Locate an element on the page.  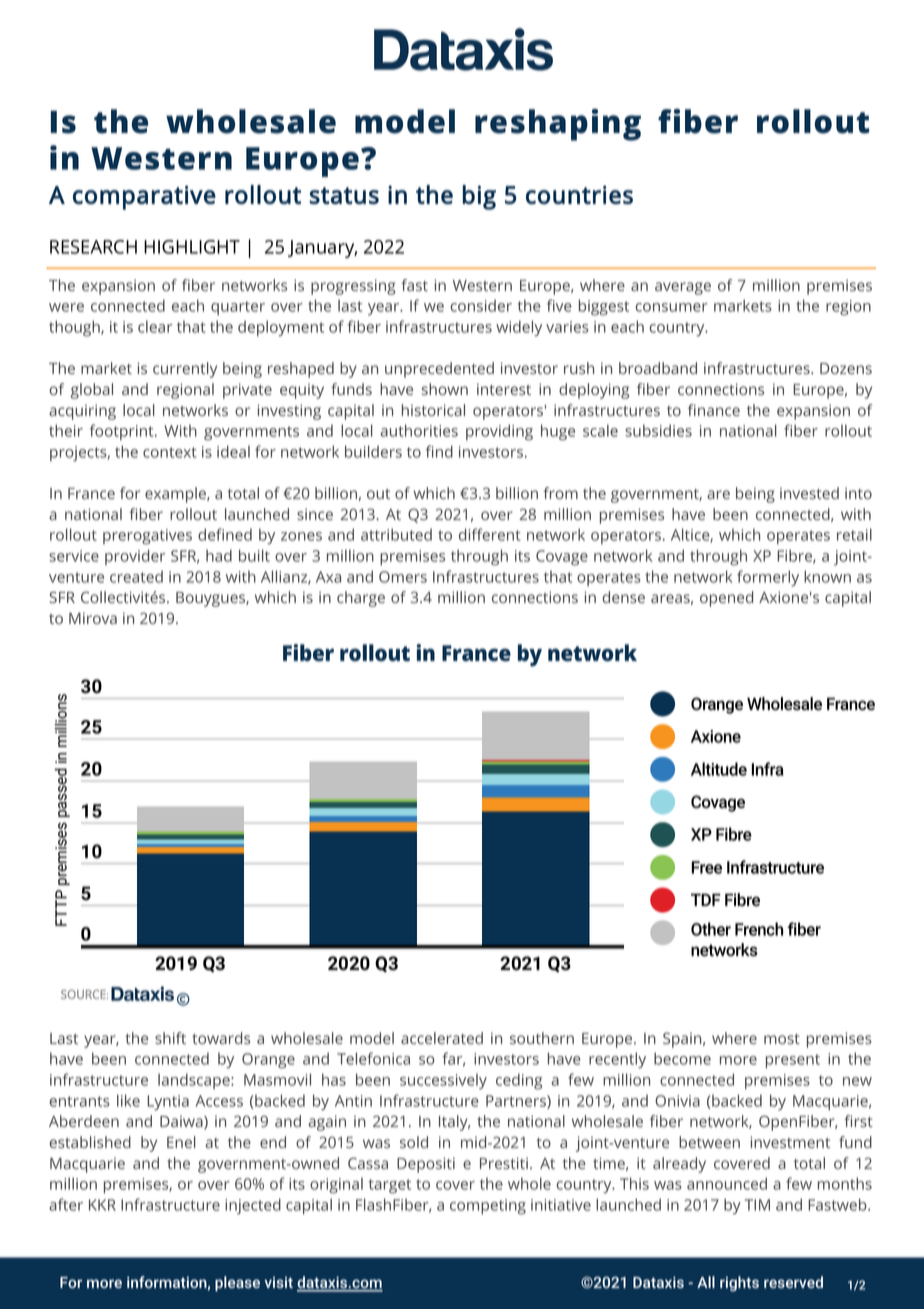
footprint is located at coordinates (123, 432).
